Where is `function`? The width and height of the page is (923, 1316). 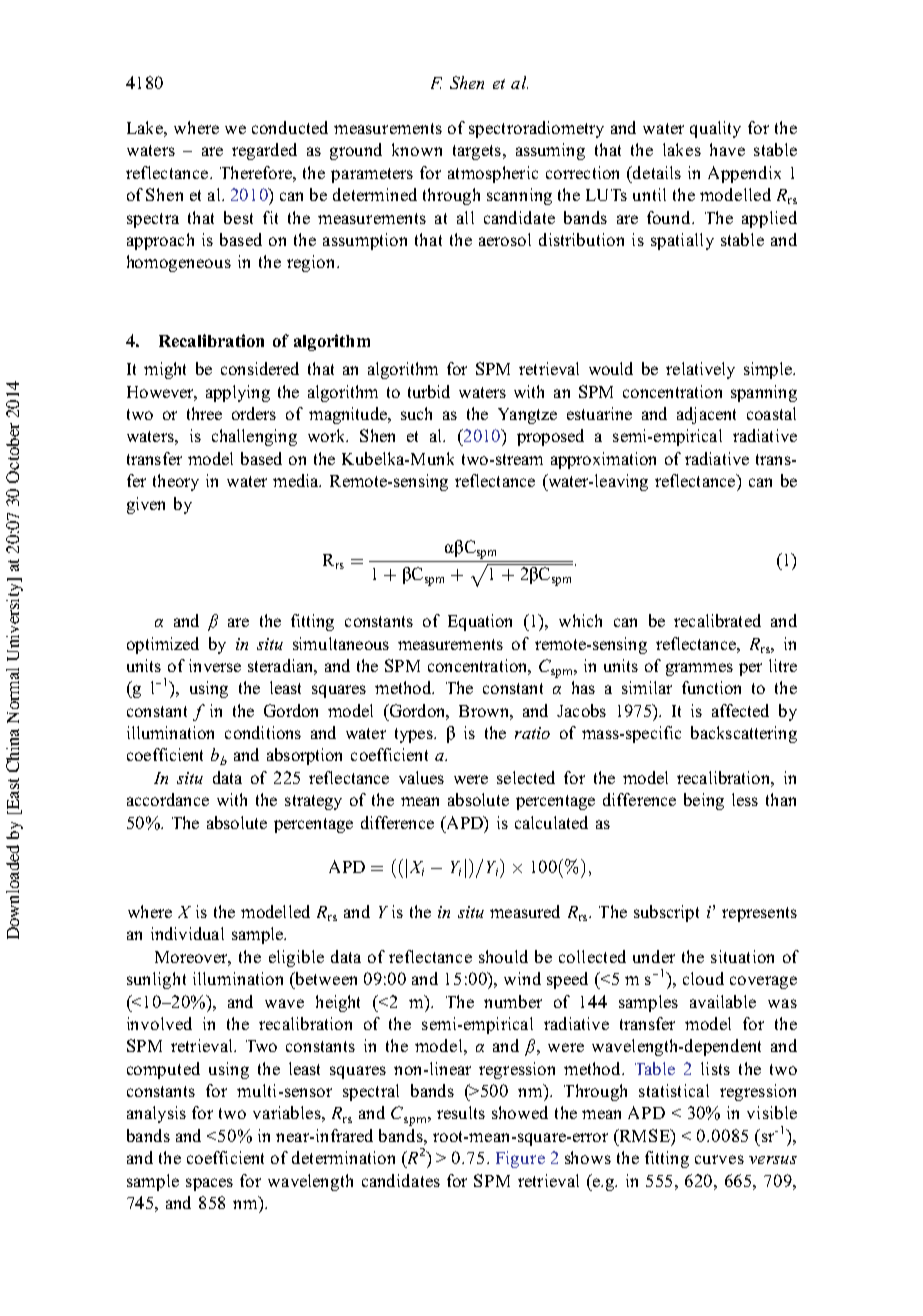
function is located at coordinates (711, 687).
